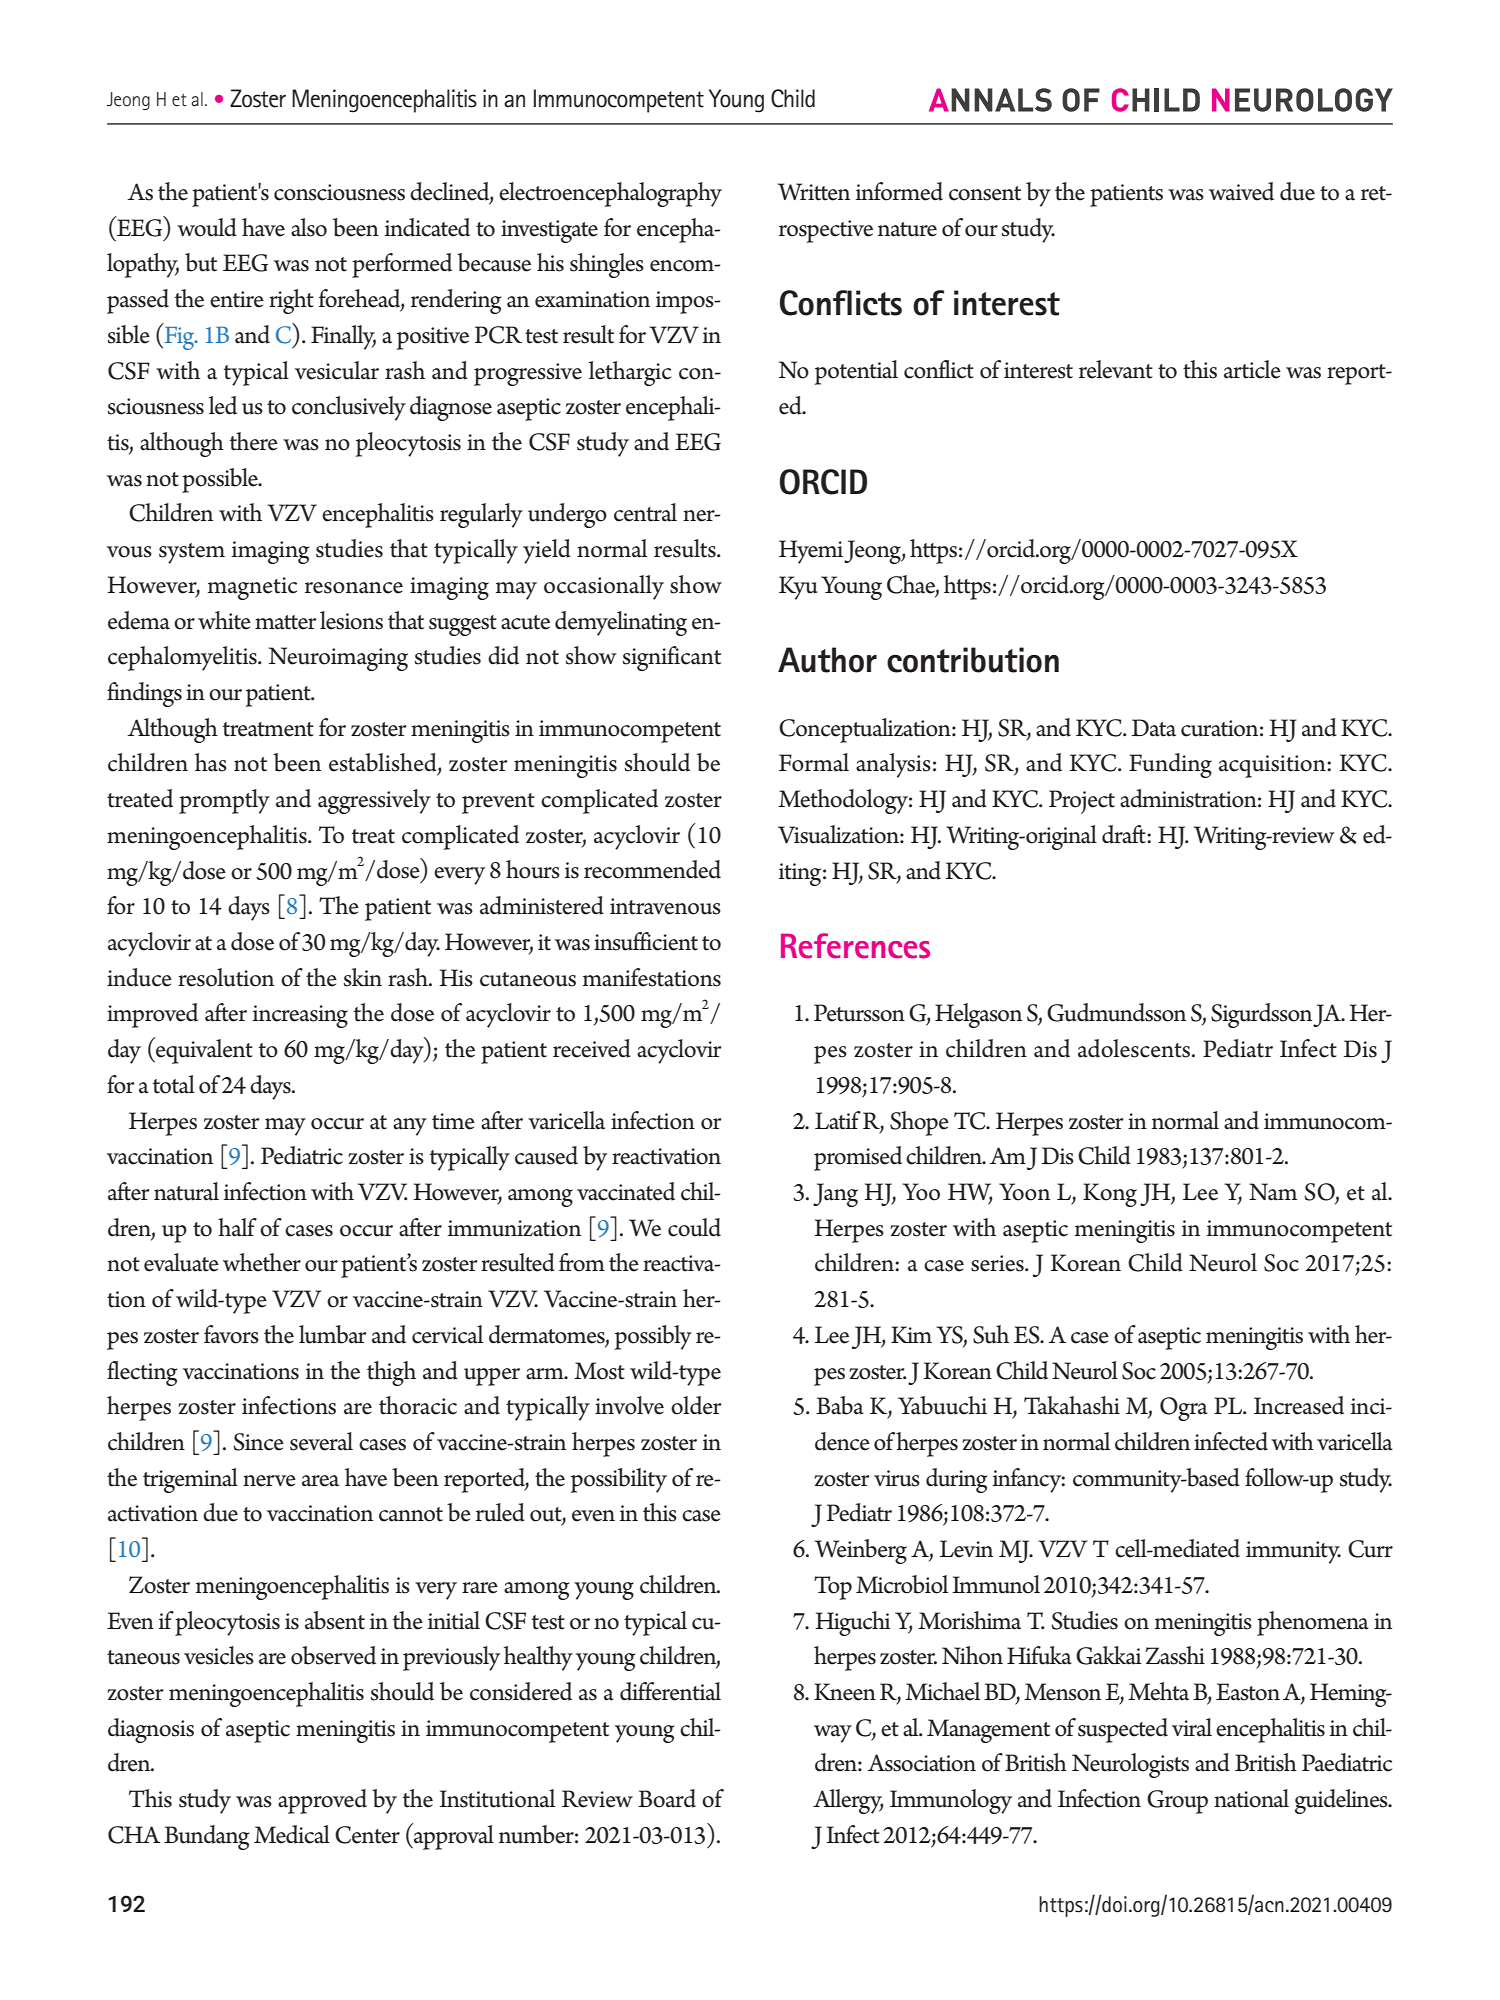  What do you see at coordinates (1273, 1192) in the screenshot?
I see `Nam` at bounding box center [1273, 1192].
